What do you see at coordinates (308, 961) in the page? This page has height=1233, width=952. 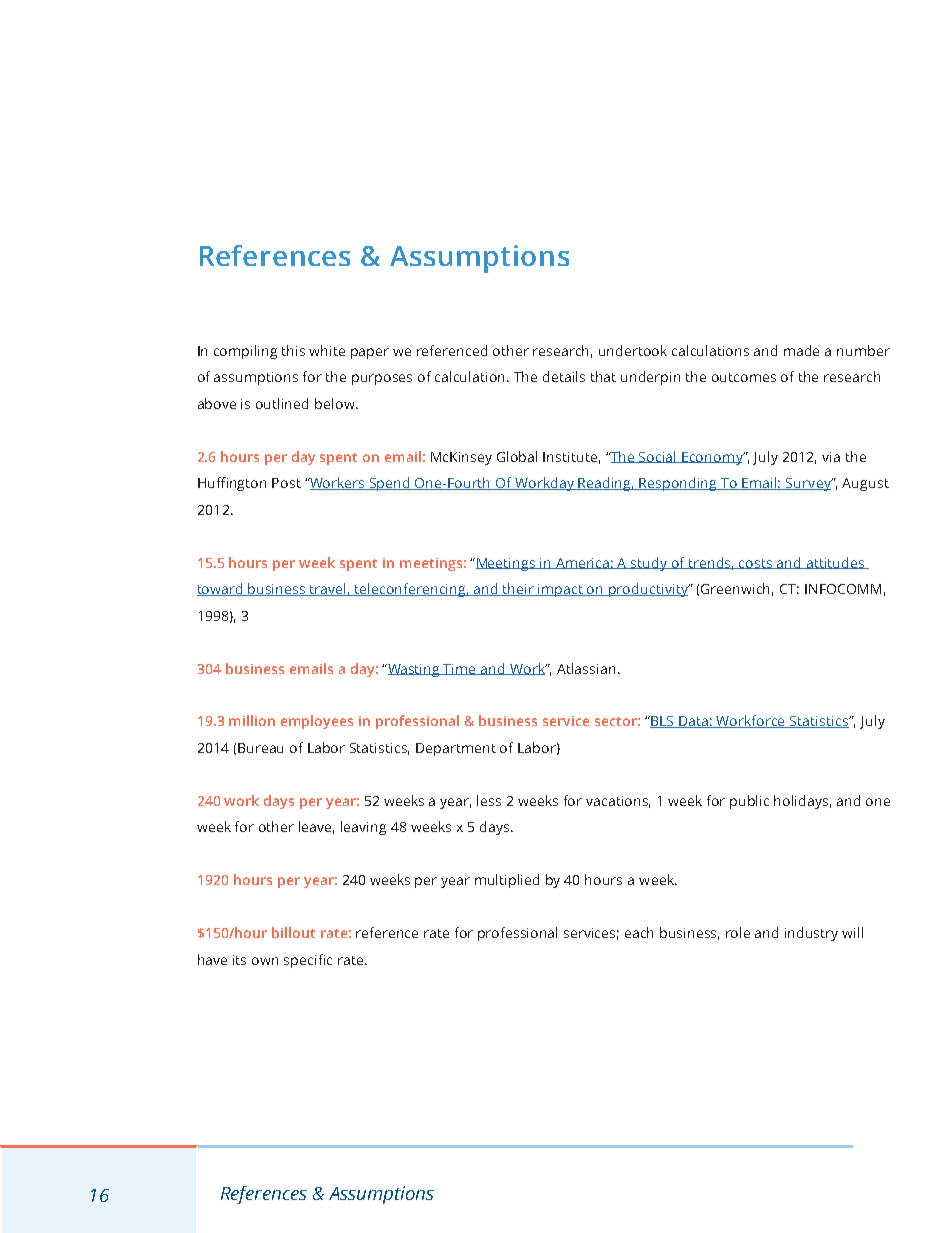 I see `specific` at bounding box center [308, 961].
